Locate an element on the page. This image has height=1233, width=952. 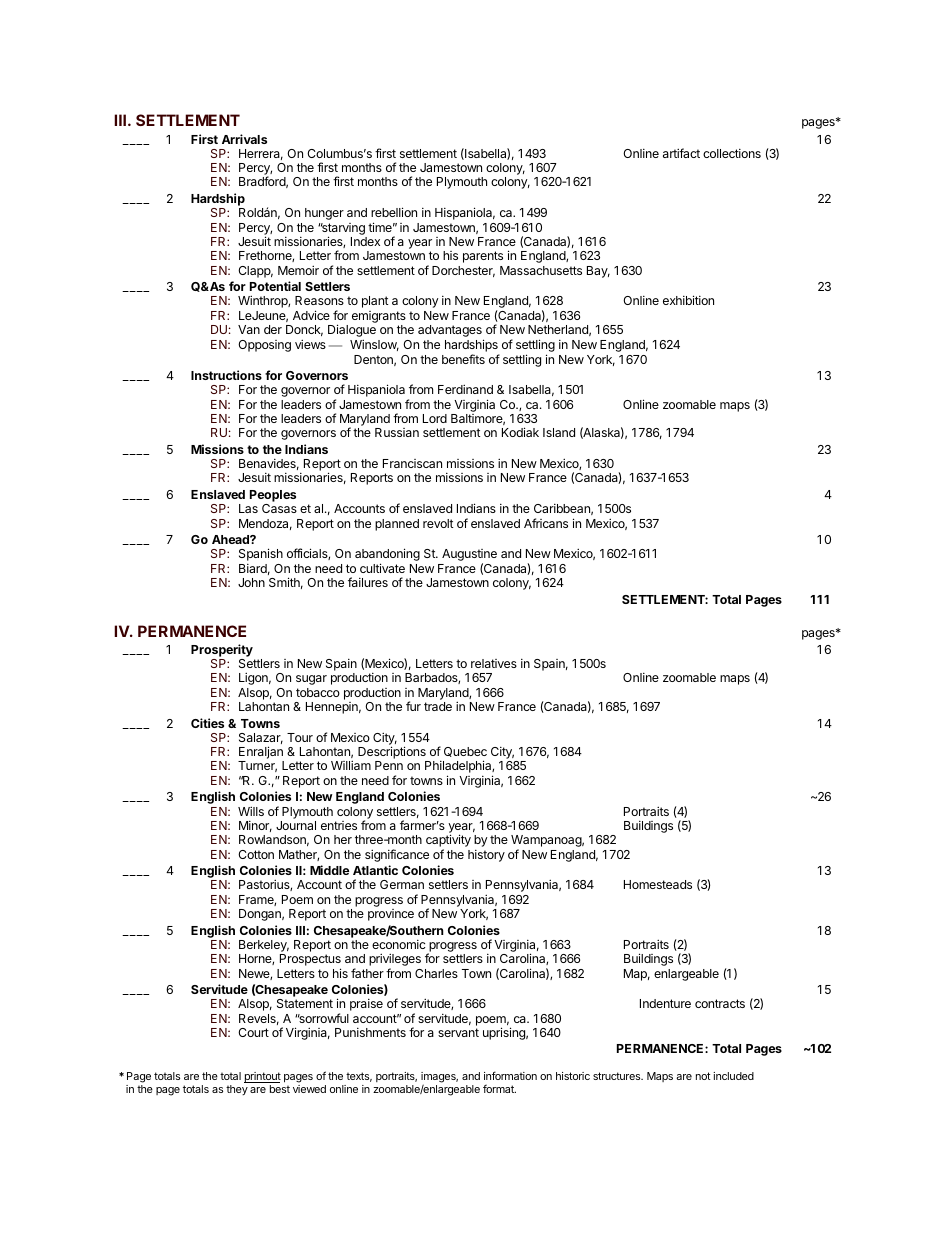
servant is located at coordinates (458, 1032).
